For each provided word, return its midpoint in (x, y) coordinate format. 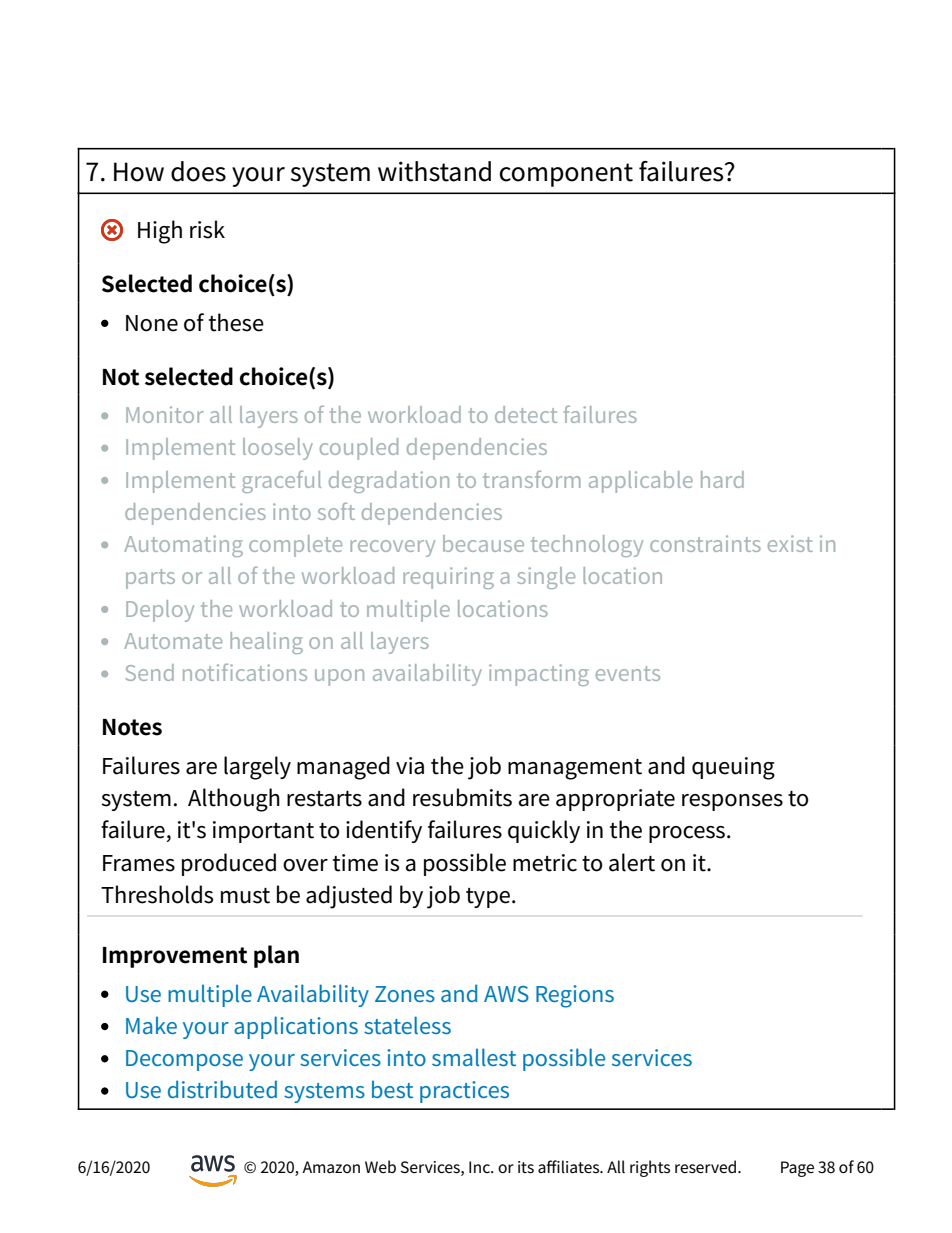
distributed (222, 1089)
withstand (434, 171)
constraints (705, 543)
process (687, 834)
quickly (544, 831)
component (566, 175)
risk (207, 229)
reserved (705, 1167)
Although (234, 800)
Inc (480, 1167)
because (483, 543)
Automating (183, 546)
